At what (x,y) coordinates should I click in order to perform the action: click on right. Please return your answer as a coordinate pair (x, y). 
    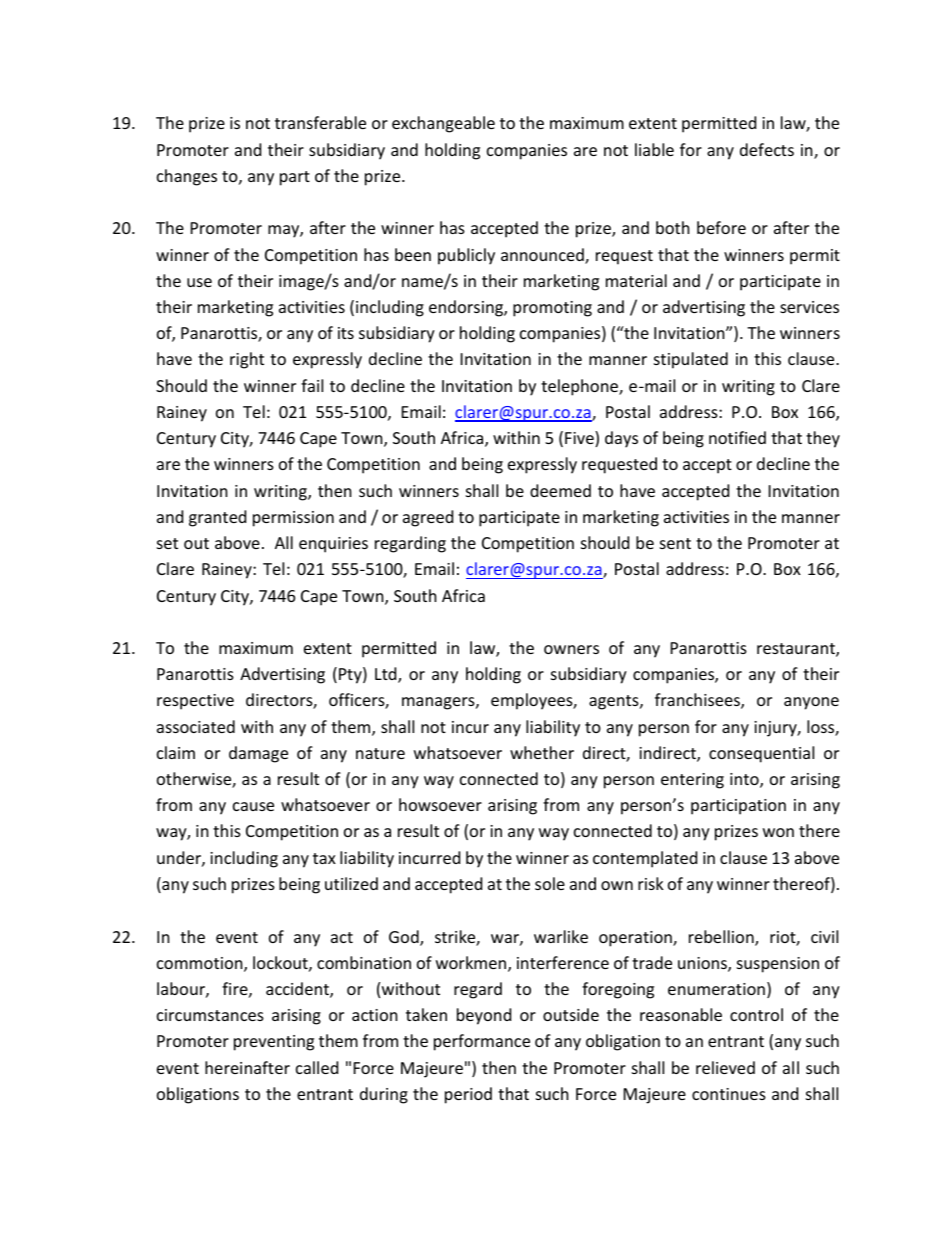
    Looking at the image, I should click on (247, 360).
